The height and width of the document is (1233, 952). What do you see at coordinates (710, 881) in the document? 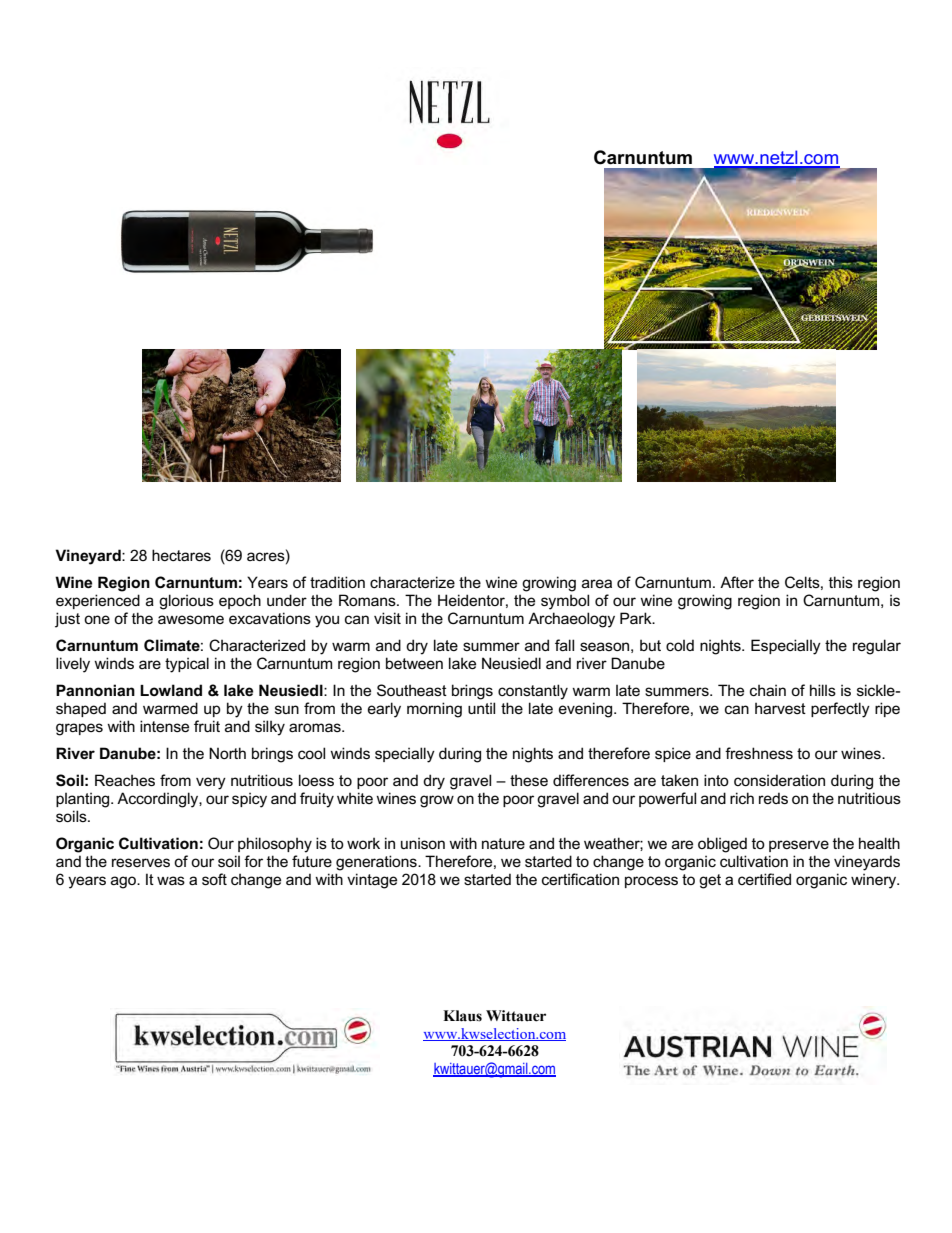
I see `get` at bounding box center [710, 881].
